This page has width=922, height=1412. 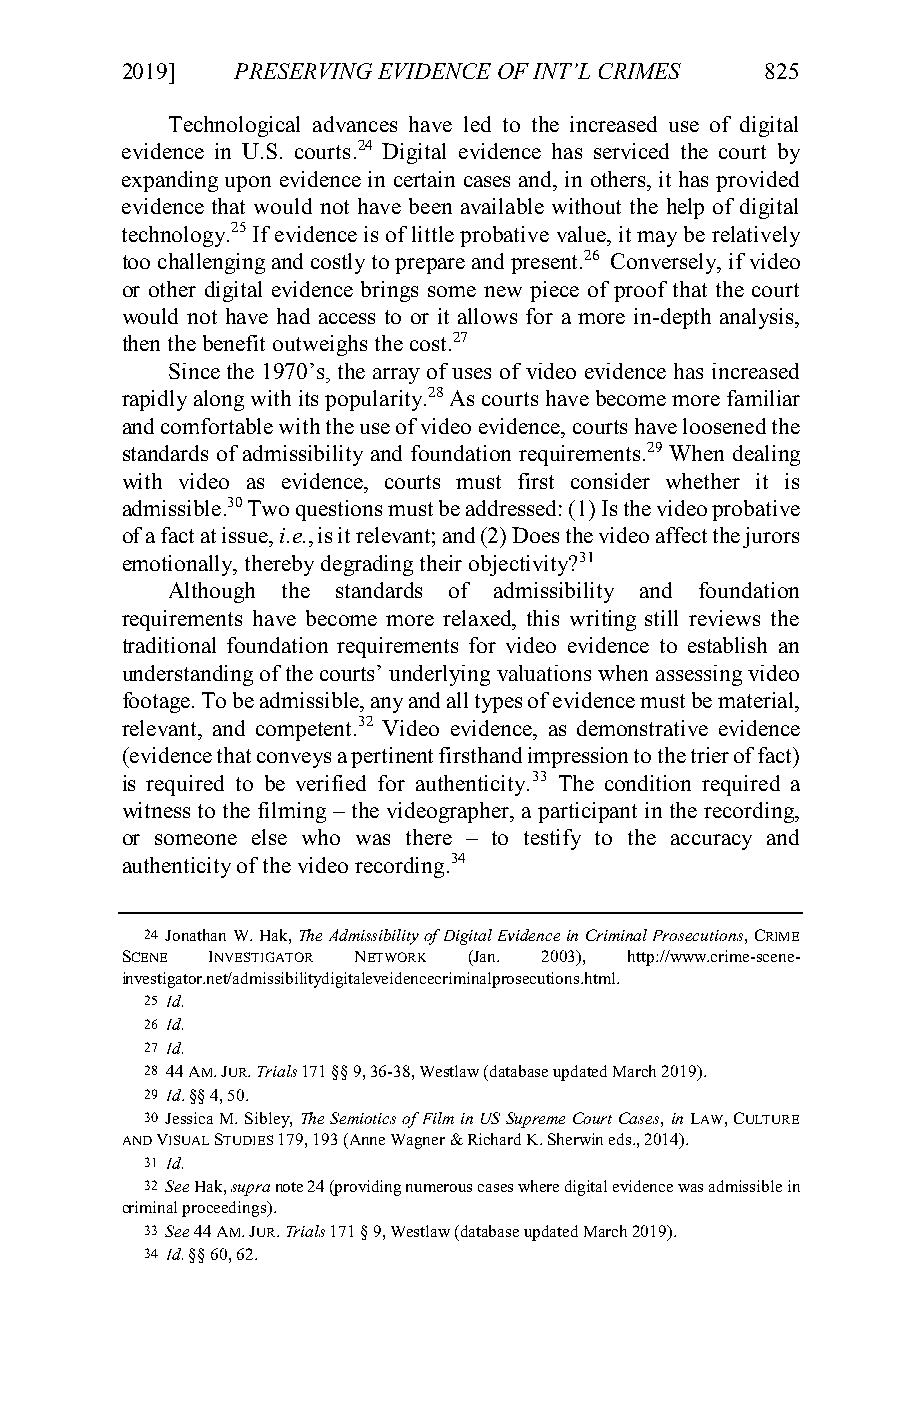 What do you see at coordinates (711, 842) in the page?
I see `accuracy` at bounding box center [711, 842].
